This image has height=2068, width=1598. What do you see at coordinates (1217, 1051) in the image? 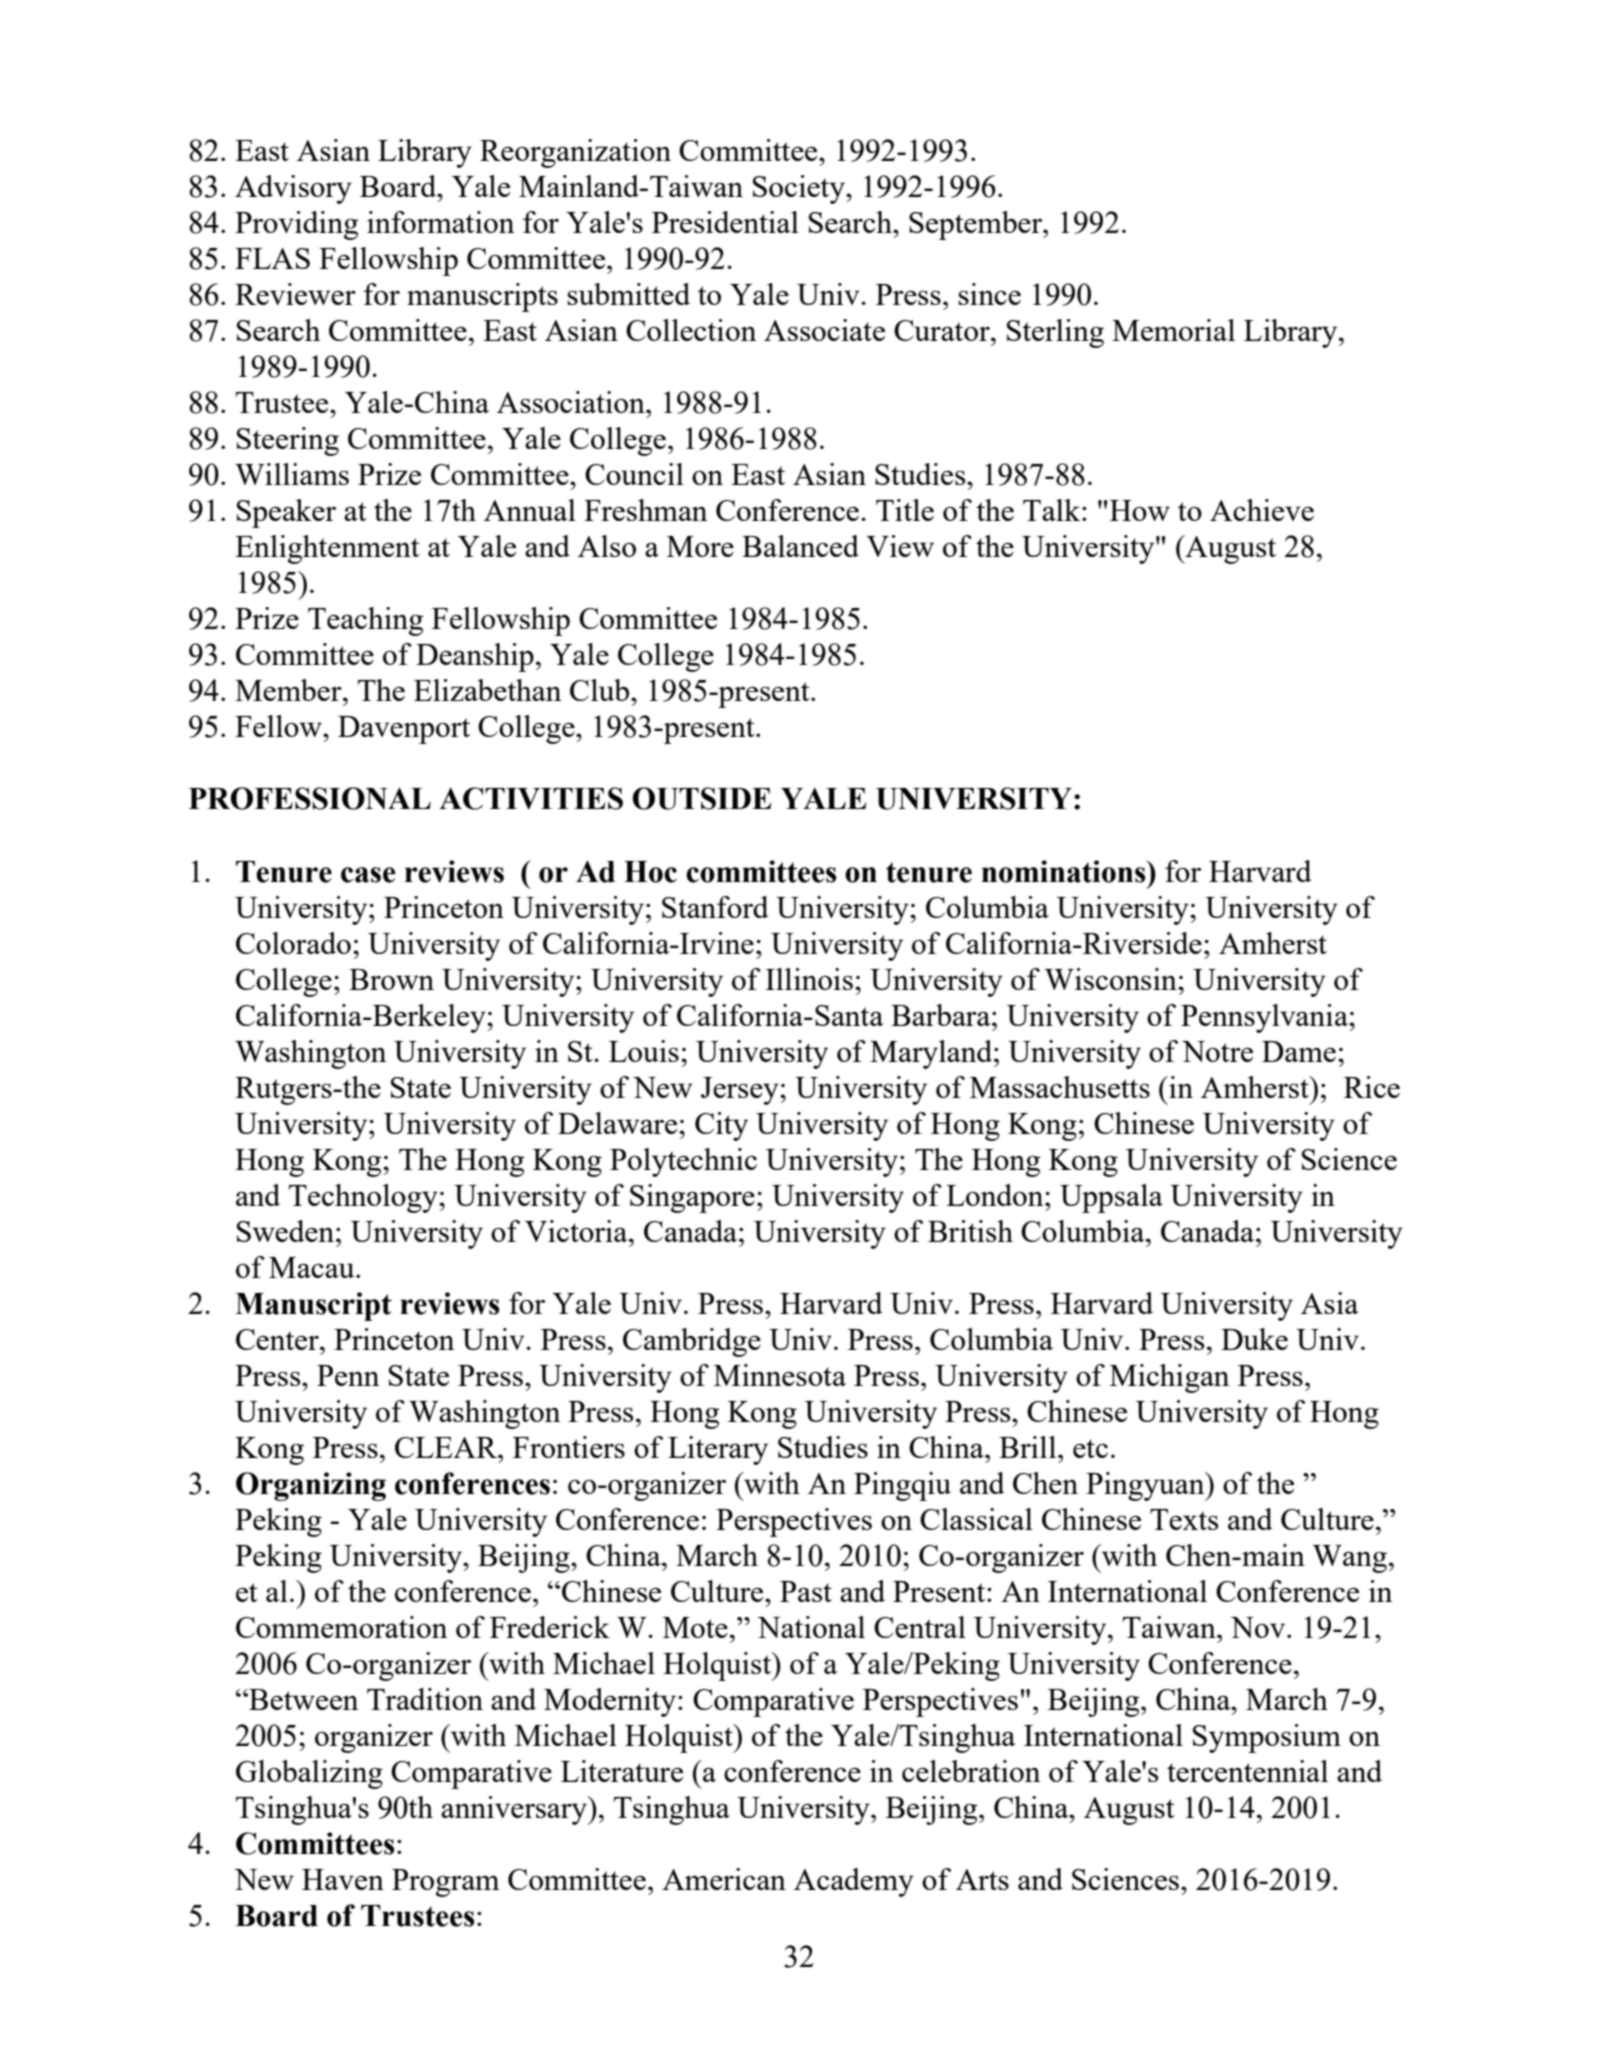
I see `Notre` at bounding box center [1217, 1051].
